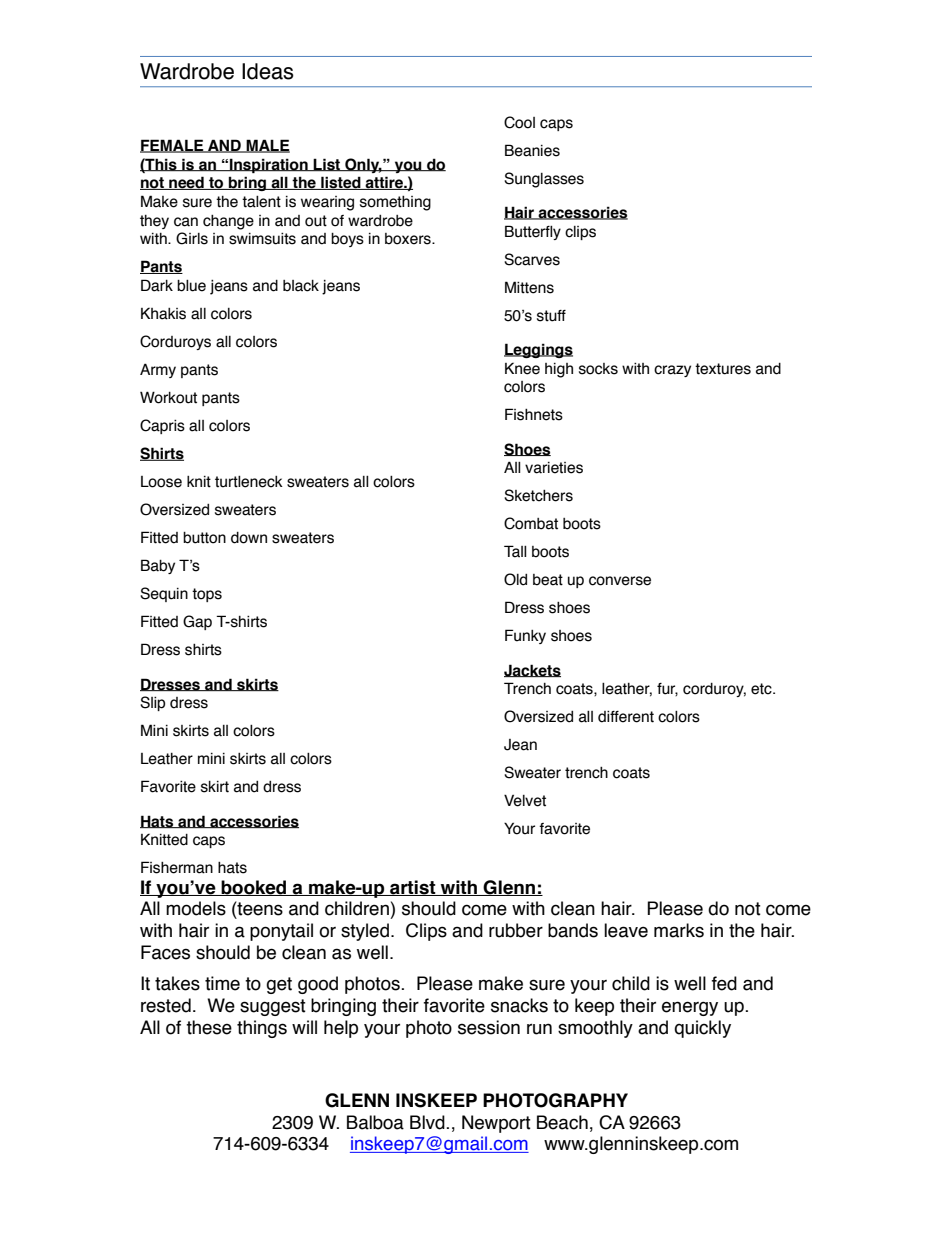  I want to click on Blvd, so click(428, 1122).
